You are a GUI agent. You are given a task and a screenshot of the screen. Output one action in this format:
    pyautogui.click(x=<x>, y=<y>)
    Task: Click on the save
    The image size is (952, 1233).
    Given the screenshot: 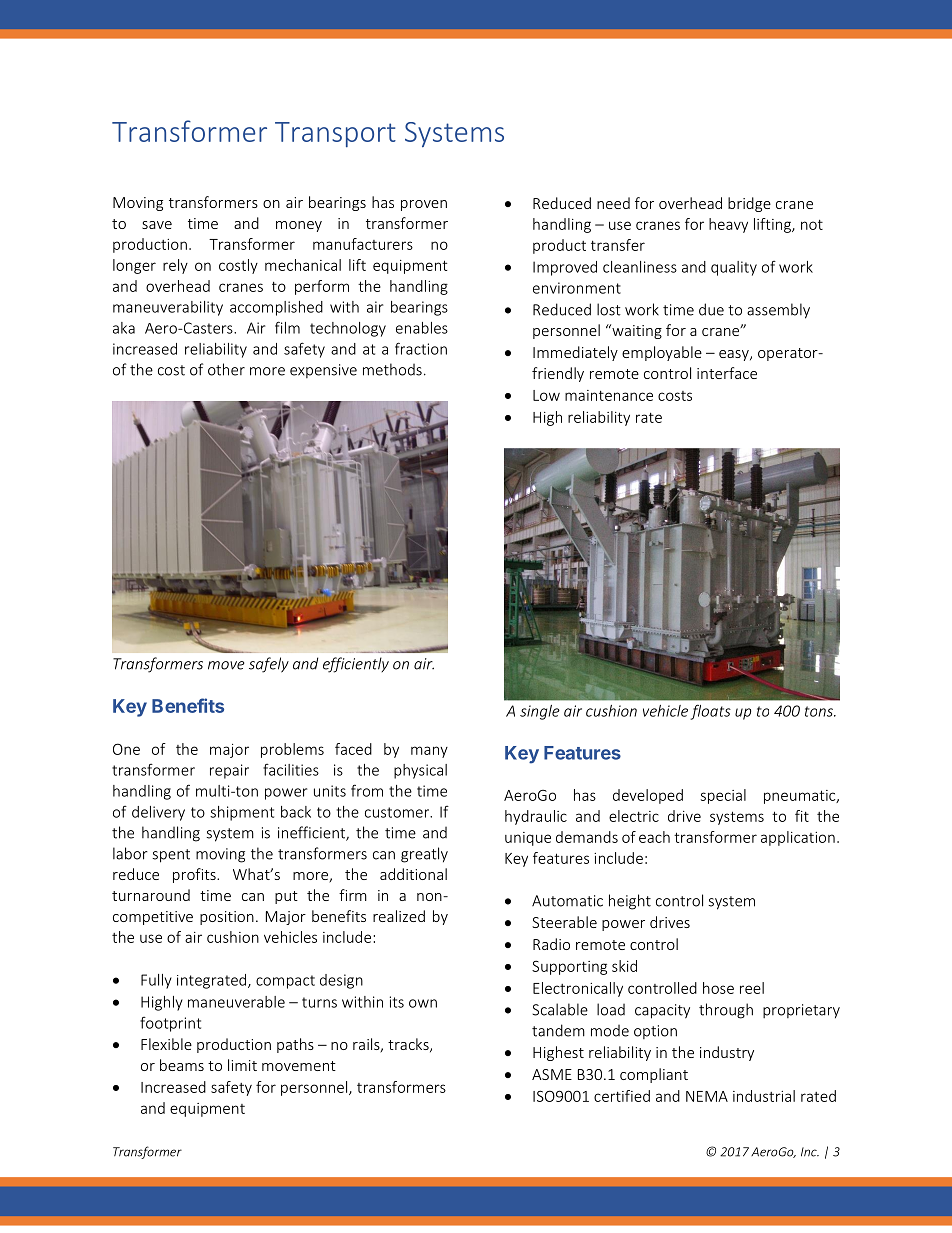 What is the action you would take?
    pyautogui.click(x=157, y=225)
